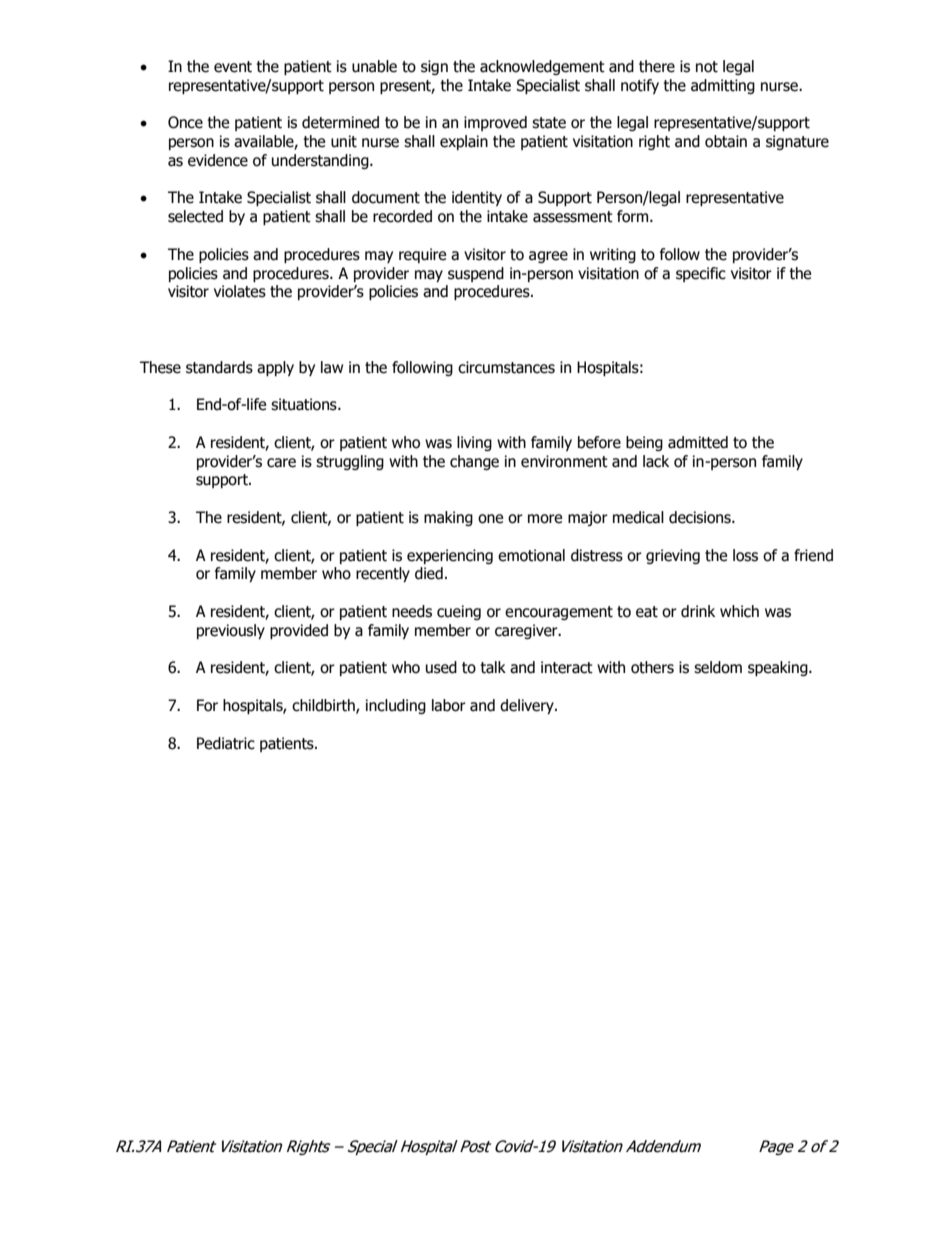  What do you see at coordinates (542, 67) in the screenshot?
I see `acknowledgement` at bounding box center [542, 67].
